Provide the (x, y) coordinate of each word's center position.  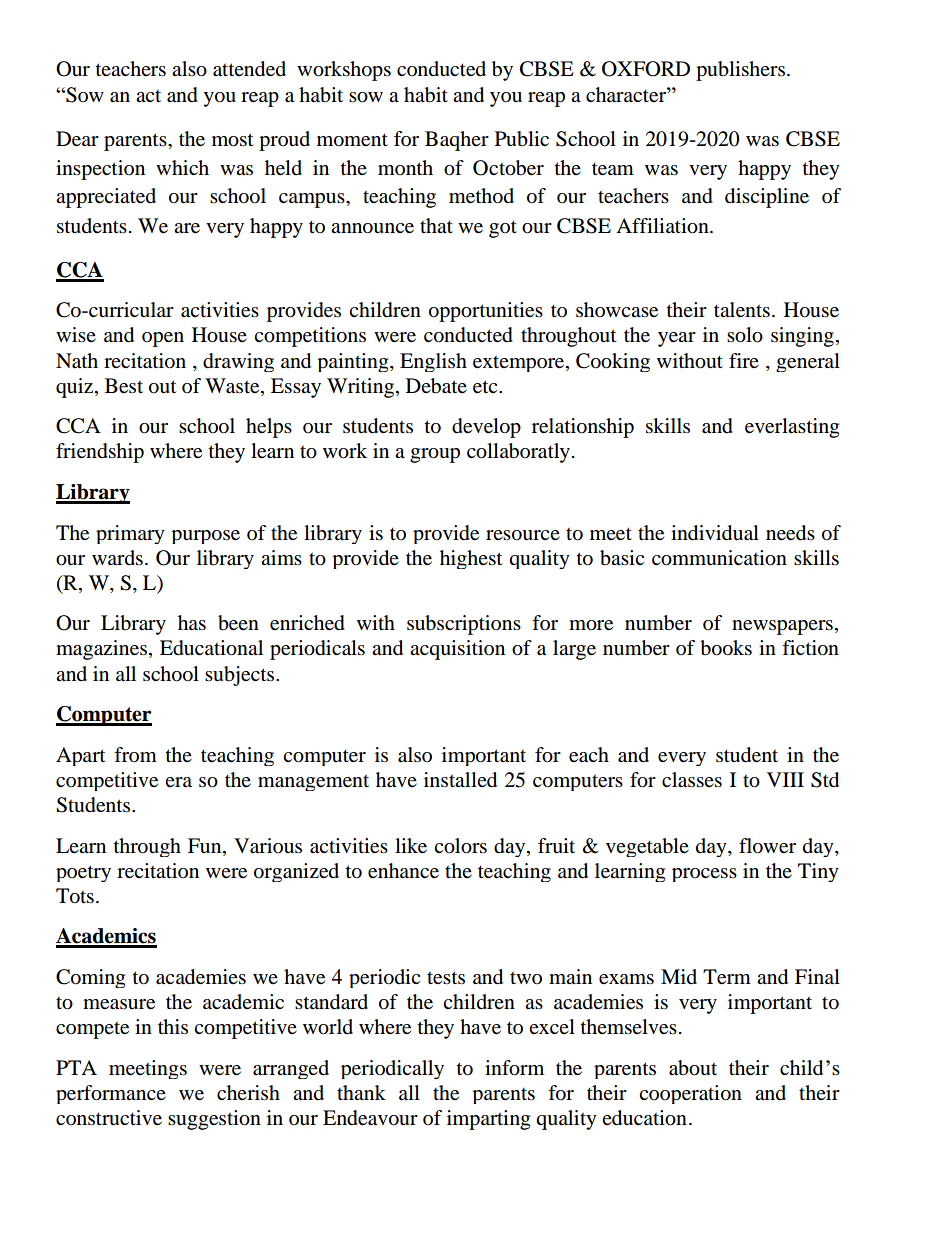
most (232, 140)
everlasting (792, 428)
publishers (740, 71)
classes (692, 780)
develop (486, 428)
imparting (488, 1120)
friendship (100, 453)
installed (460, 780)
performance (111, 1094)
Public (522, 139)
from (135, 755)
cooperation (690, 1094)
